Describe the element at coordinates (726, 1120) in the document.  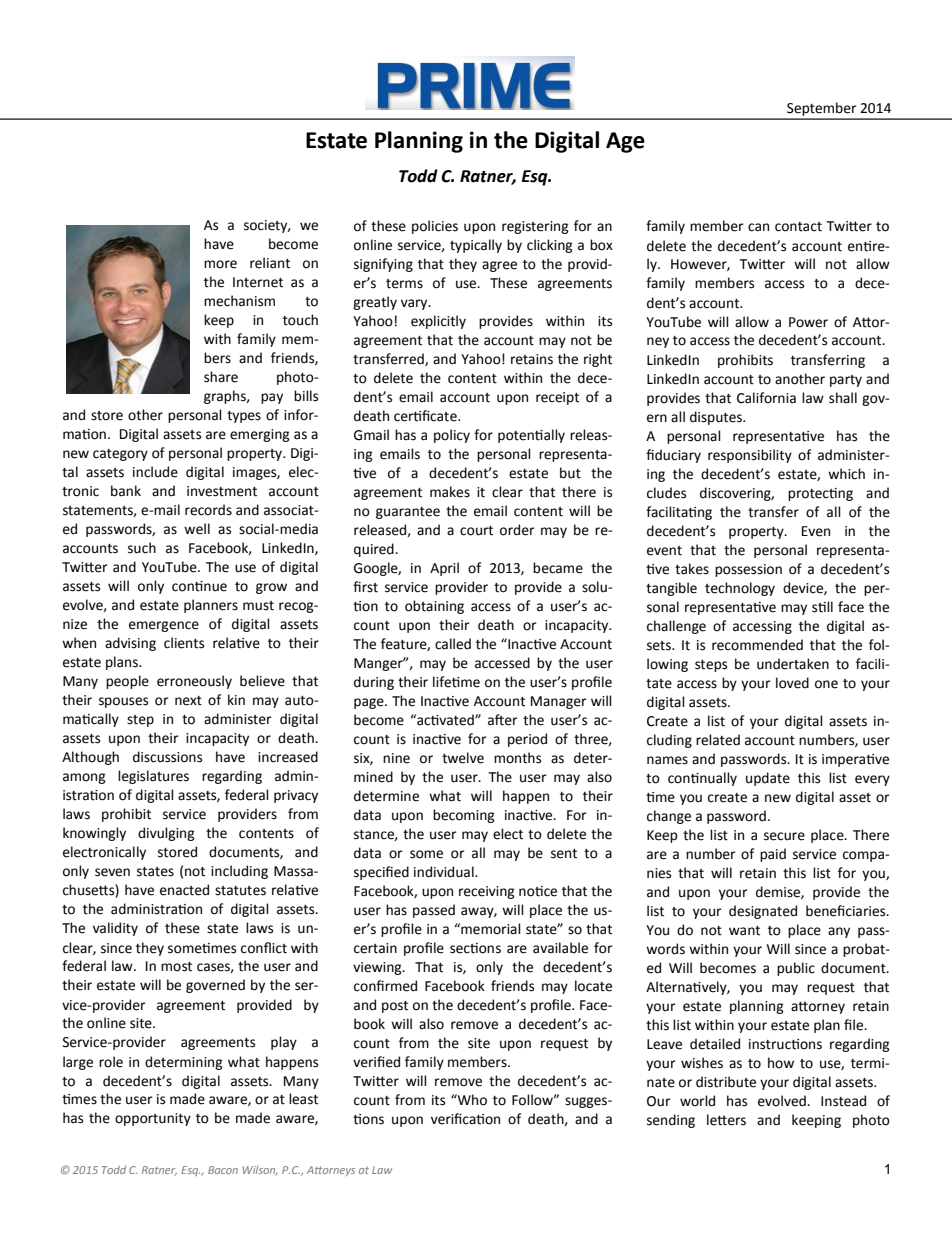
I see `letters` at that location.
